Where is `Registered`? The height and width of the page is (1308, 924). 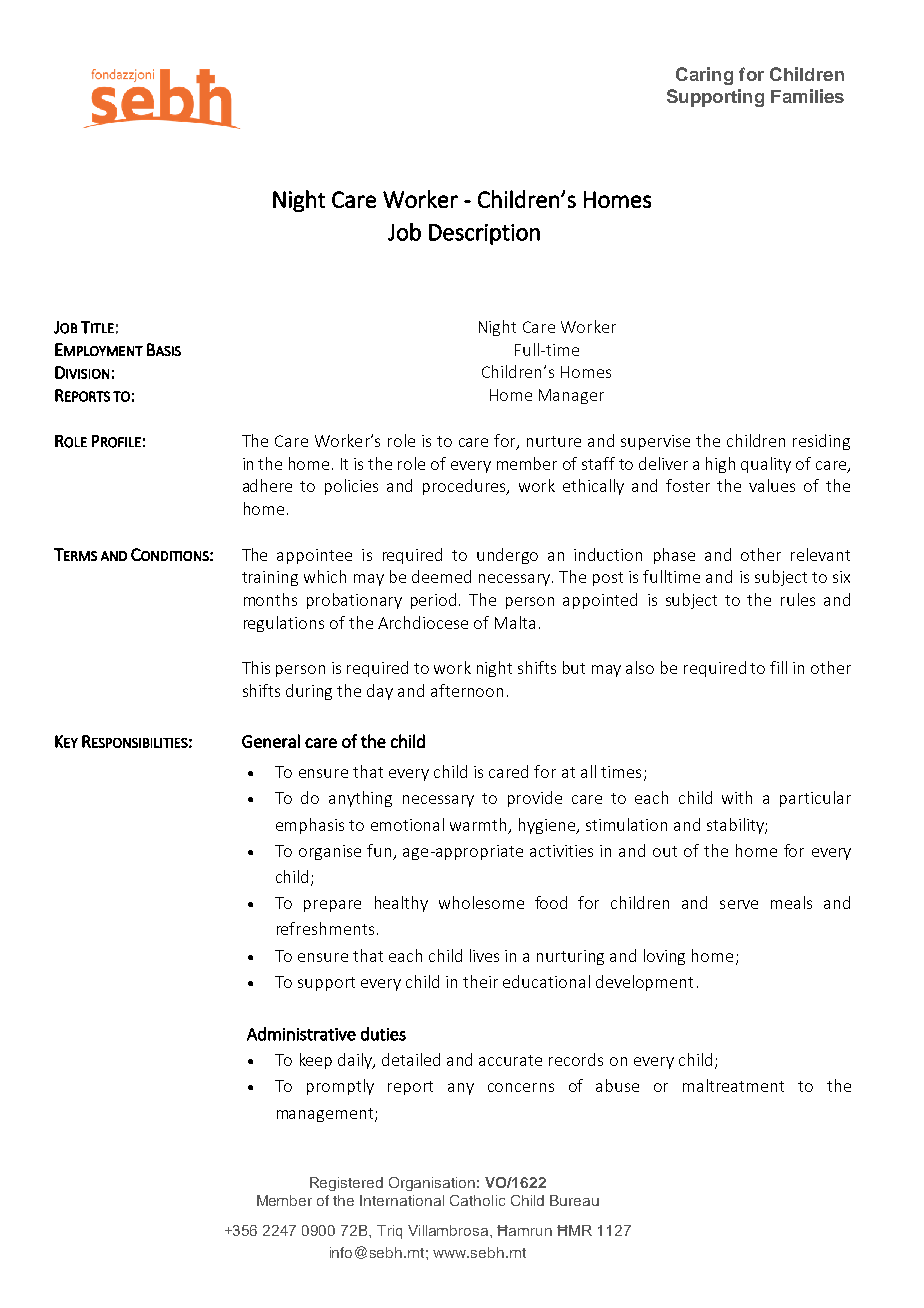 Registered is located at coordinates (346, 1184).
